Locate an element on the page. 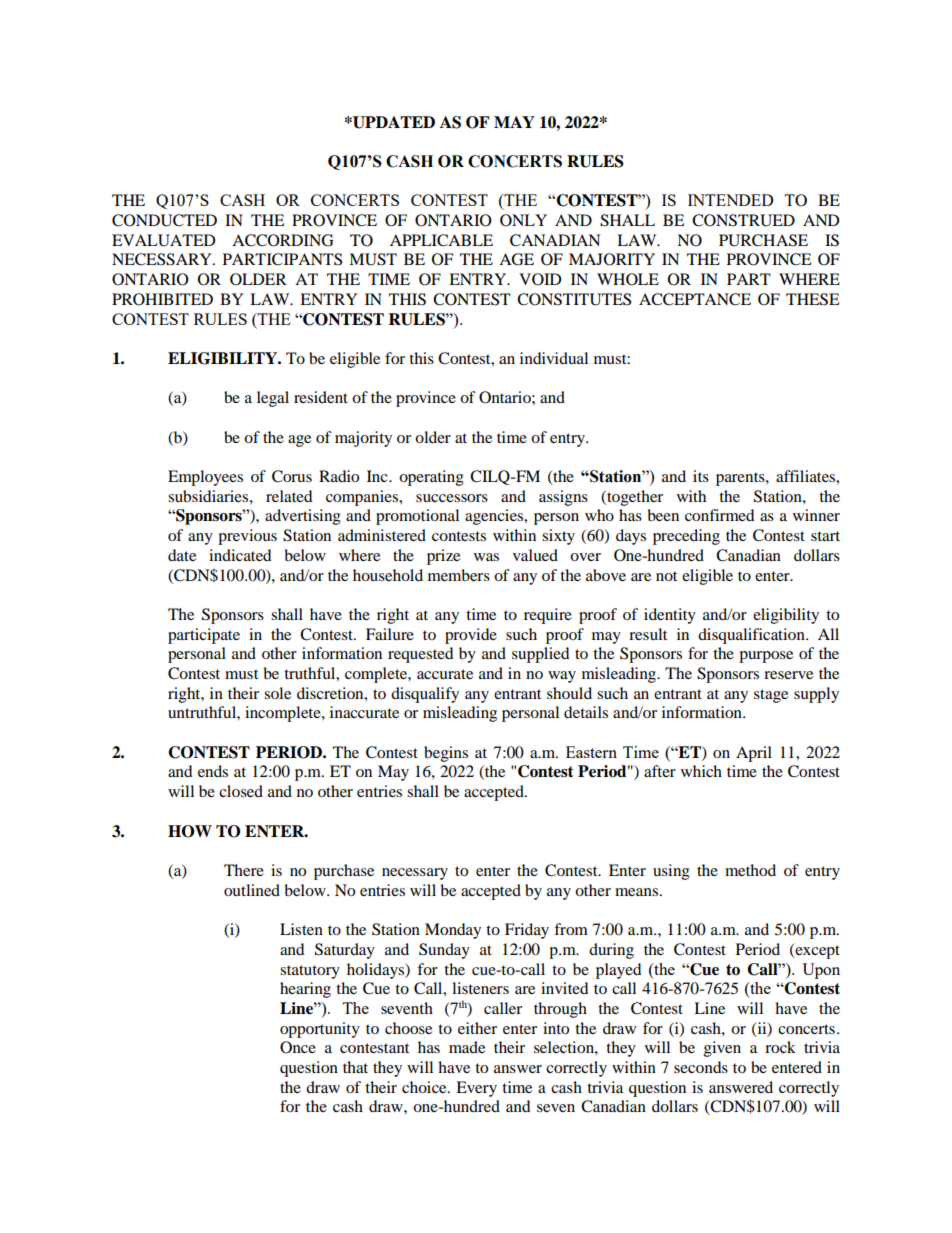 The width and height of the image is (952, 1233). ONLY is located at coordinates (523, 220).
